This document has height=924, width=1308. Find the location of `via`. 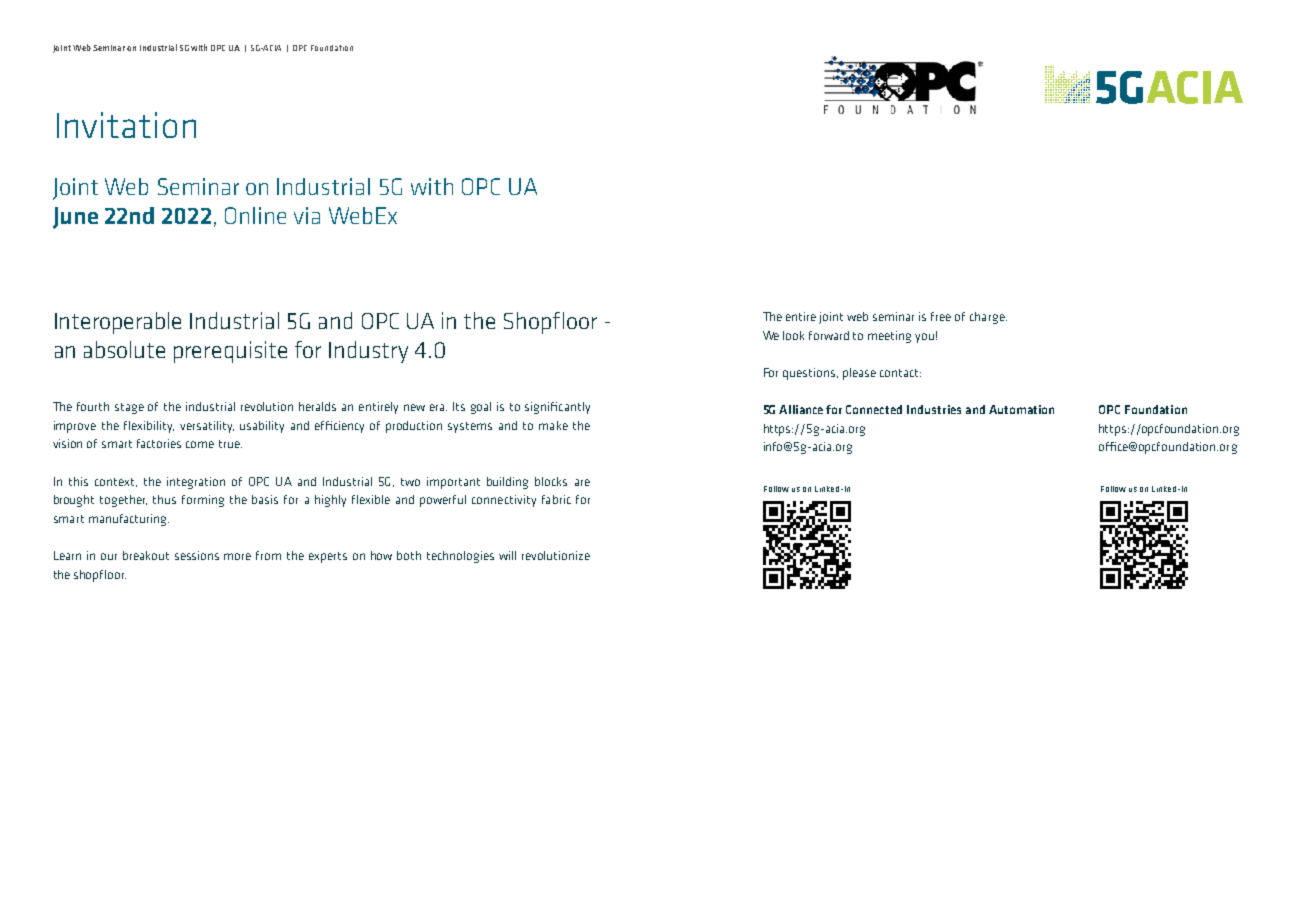

via is located at coordinates (307, 215).
